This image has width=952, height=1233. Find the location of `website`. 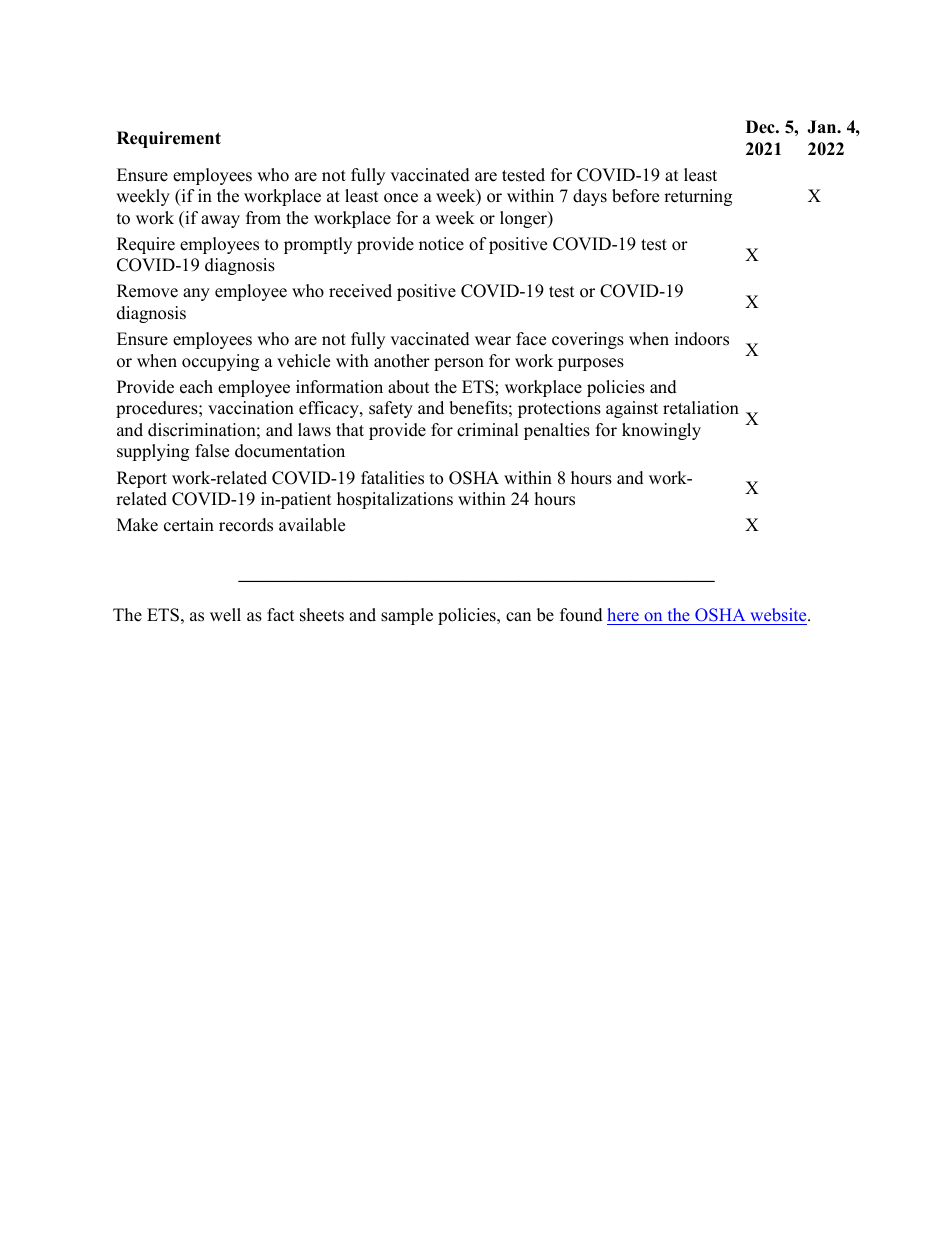

website is located at coordinates (778, 616).
